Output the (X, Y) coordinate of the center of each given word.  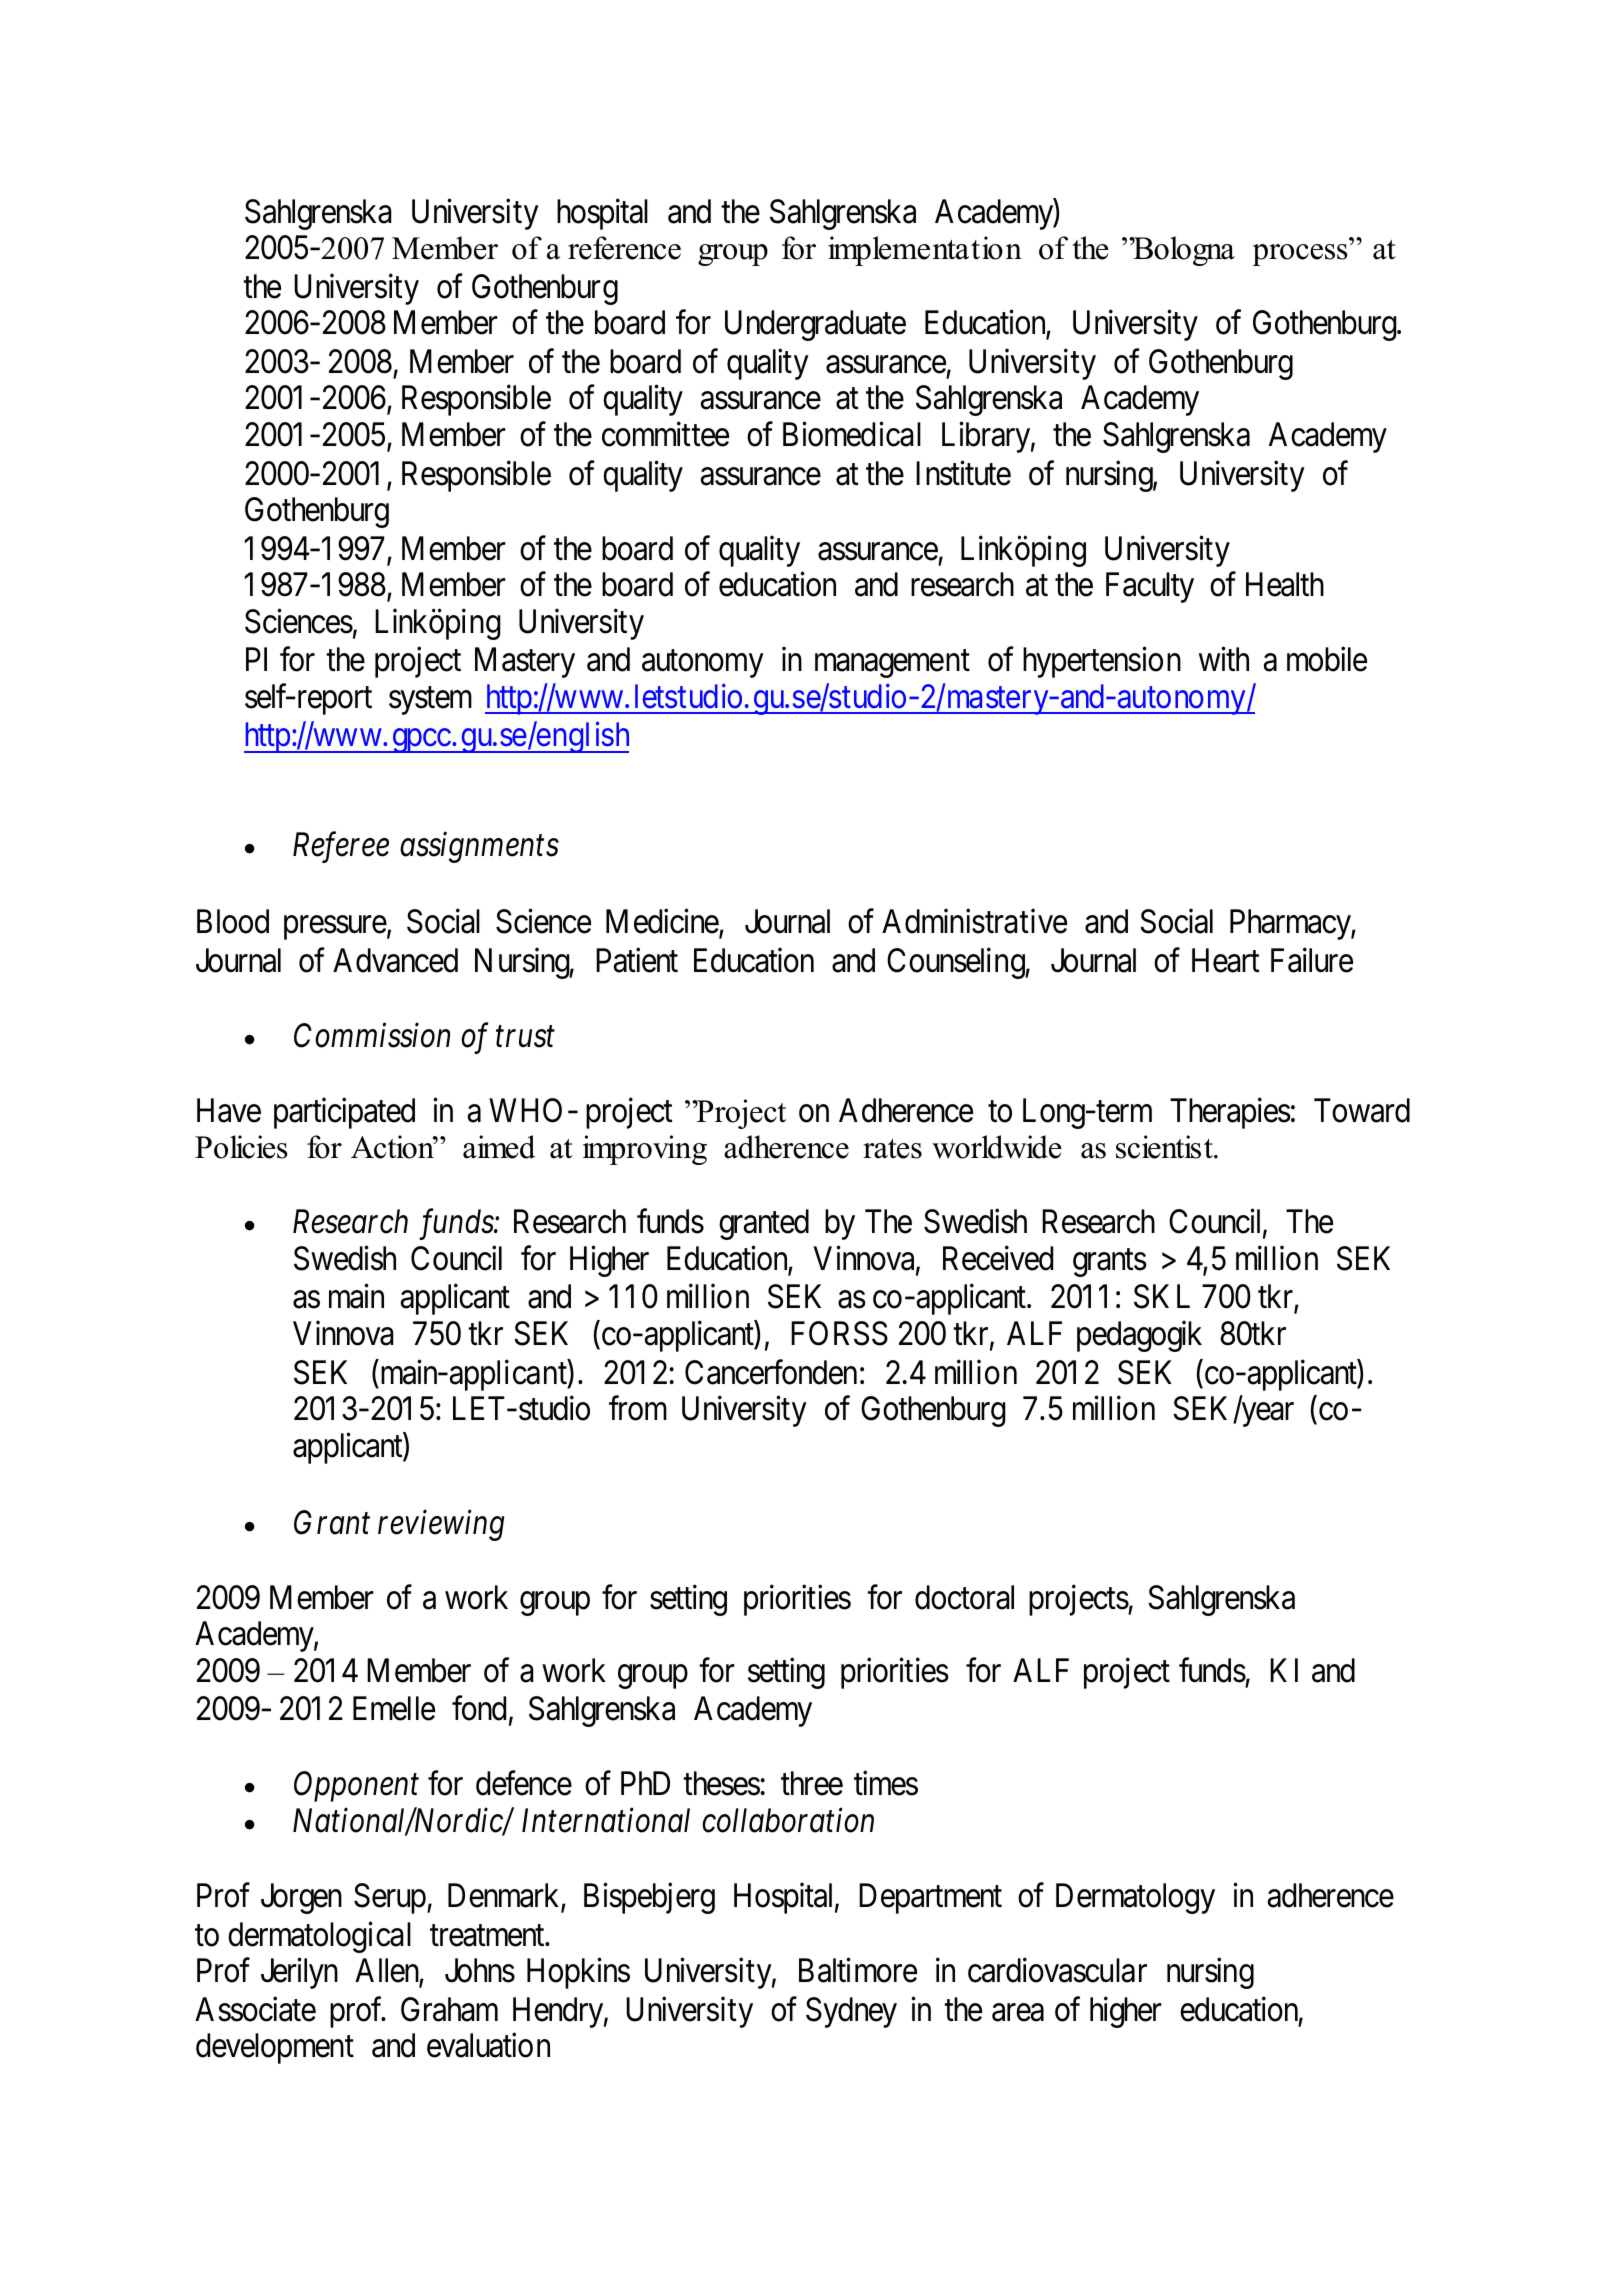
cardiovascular (1057, 1970)
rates (892, 1149)
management (892, 664)
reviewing (441, 1526)
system (430, 701)
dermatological (319, 1937)
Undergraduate (815, 325)
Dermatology (1135, 1898)
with (1224, 659)
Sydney (851, 2012)
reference (624, 248)
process (1299, 255)
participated (344, 1113)
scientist (1165, 1147)
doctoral (964, 1597)
